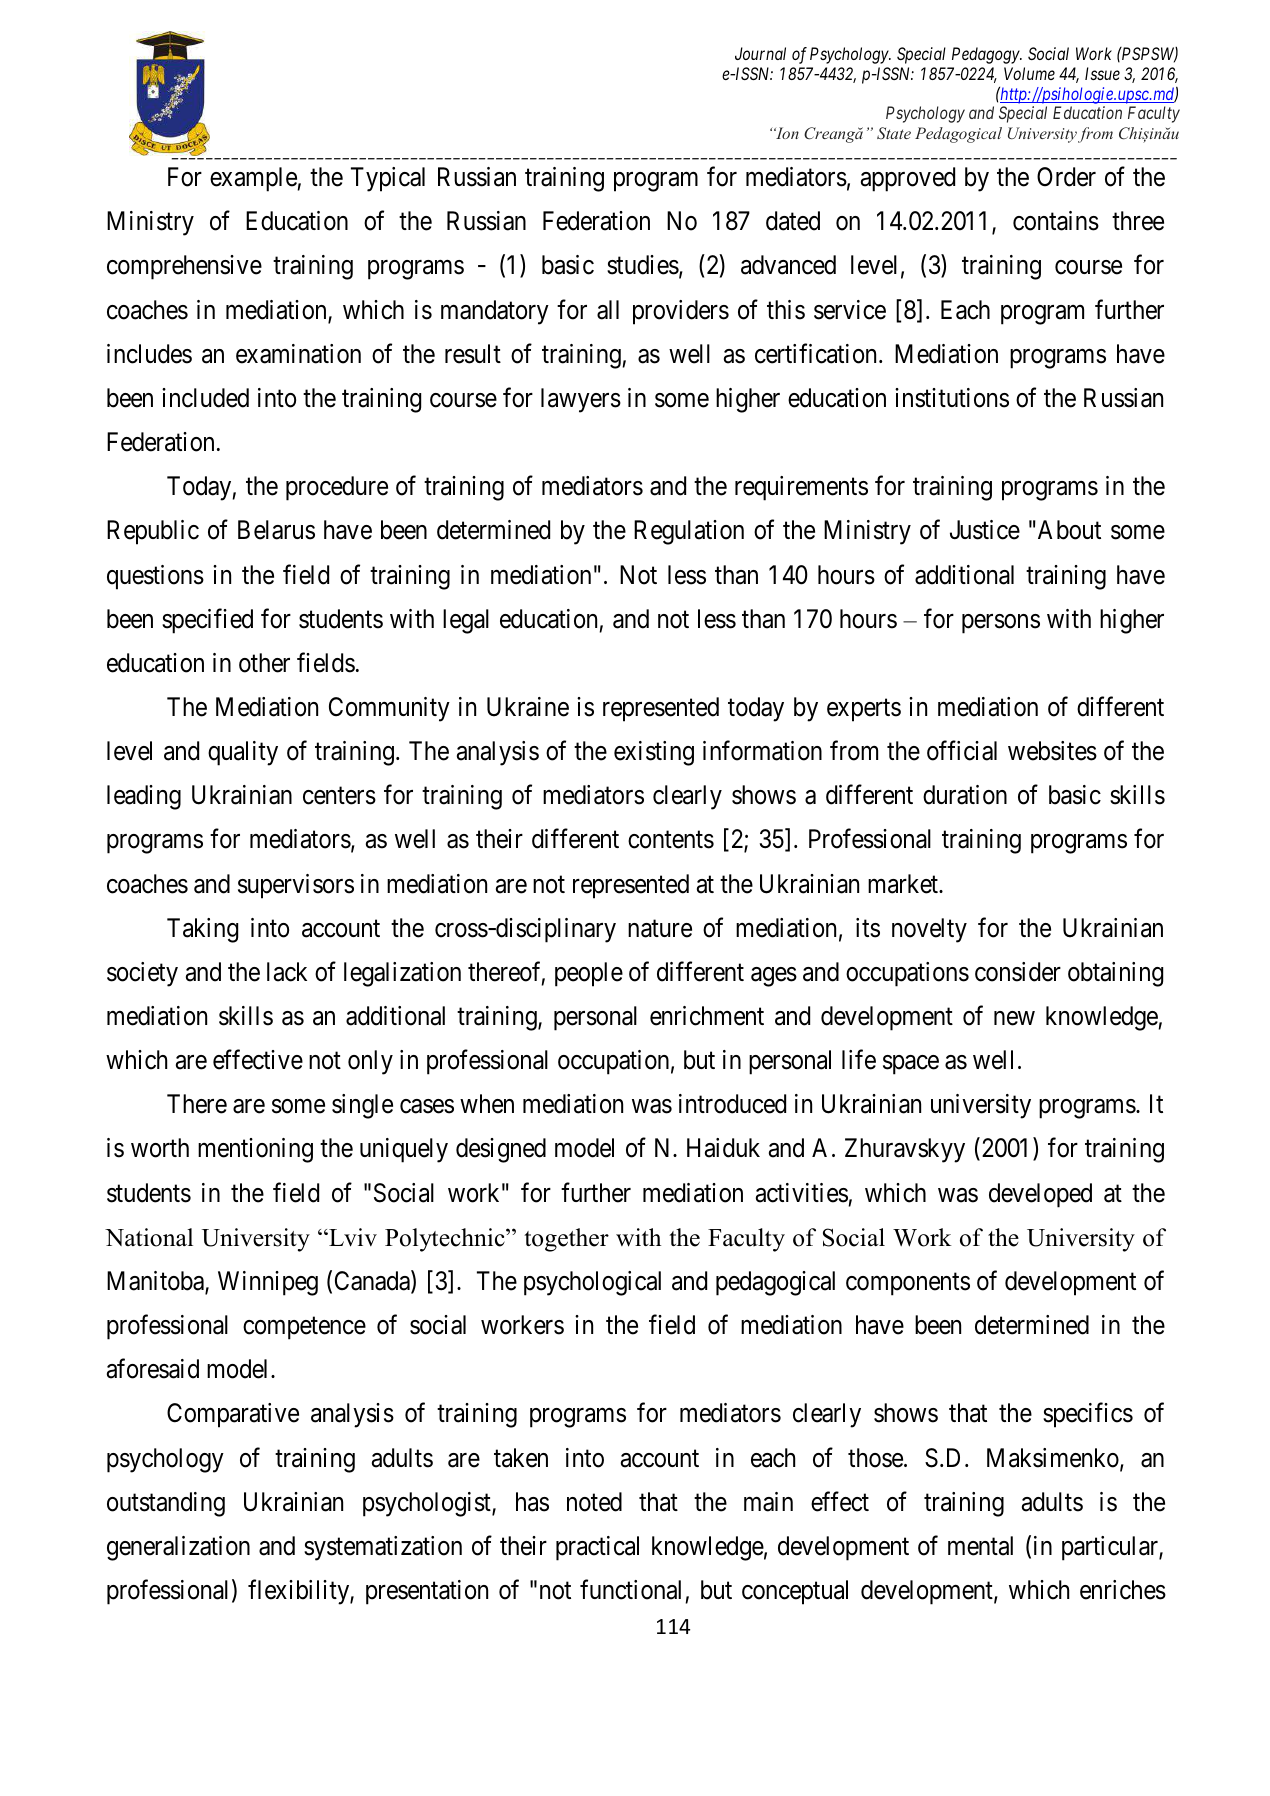  I want to click on centers, so click(339, 796).
